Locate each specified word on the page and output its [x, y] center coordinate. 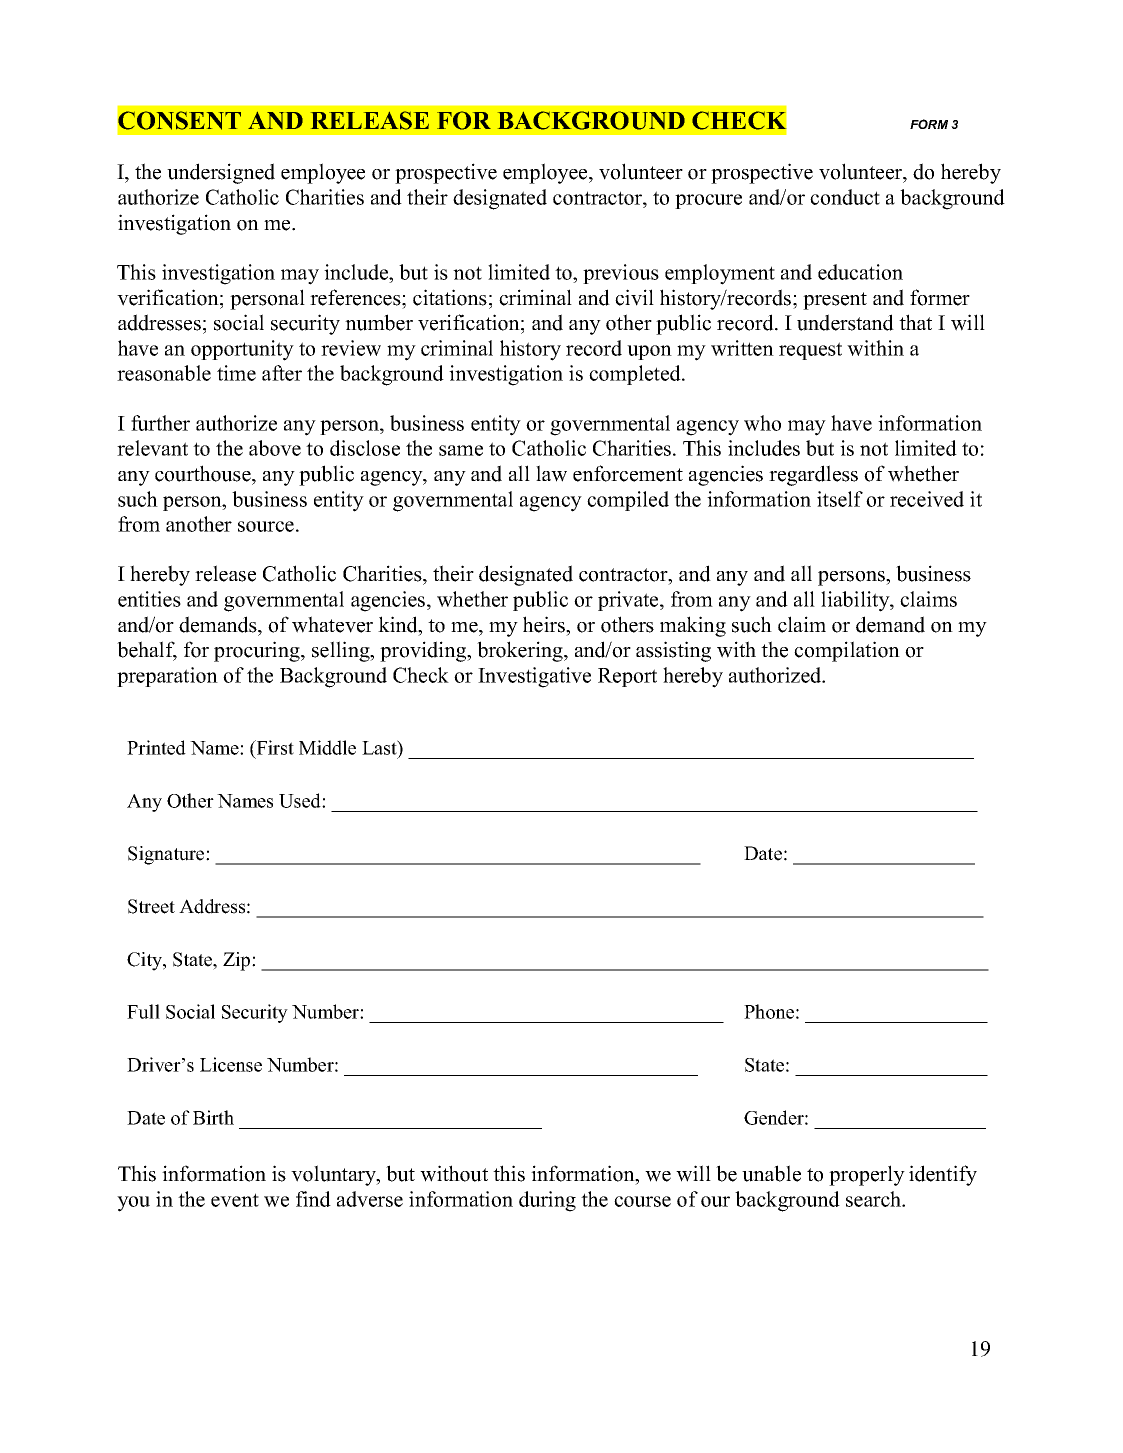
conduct [845, 197]
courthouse [204, 473]
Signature [167, 855]
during [547, 1201]
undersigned [221, 173]
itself [840, 499]
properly [867, 1175]
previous [621, 274]
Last [380, 747]
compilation [847, 651]
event [235, 1200]
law [551, 473]
